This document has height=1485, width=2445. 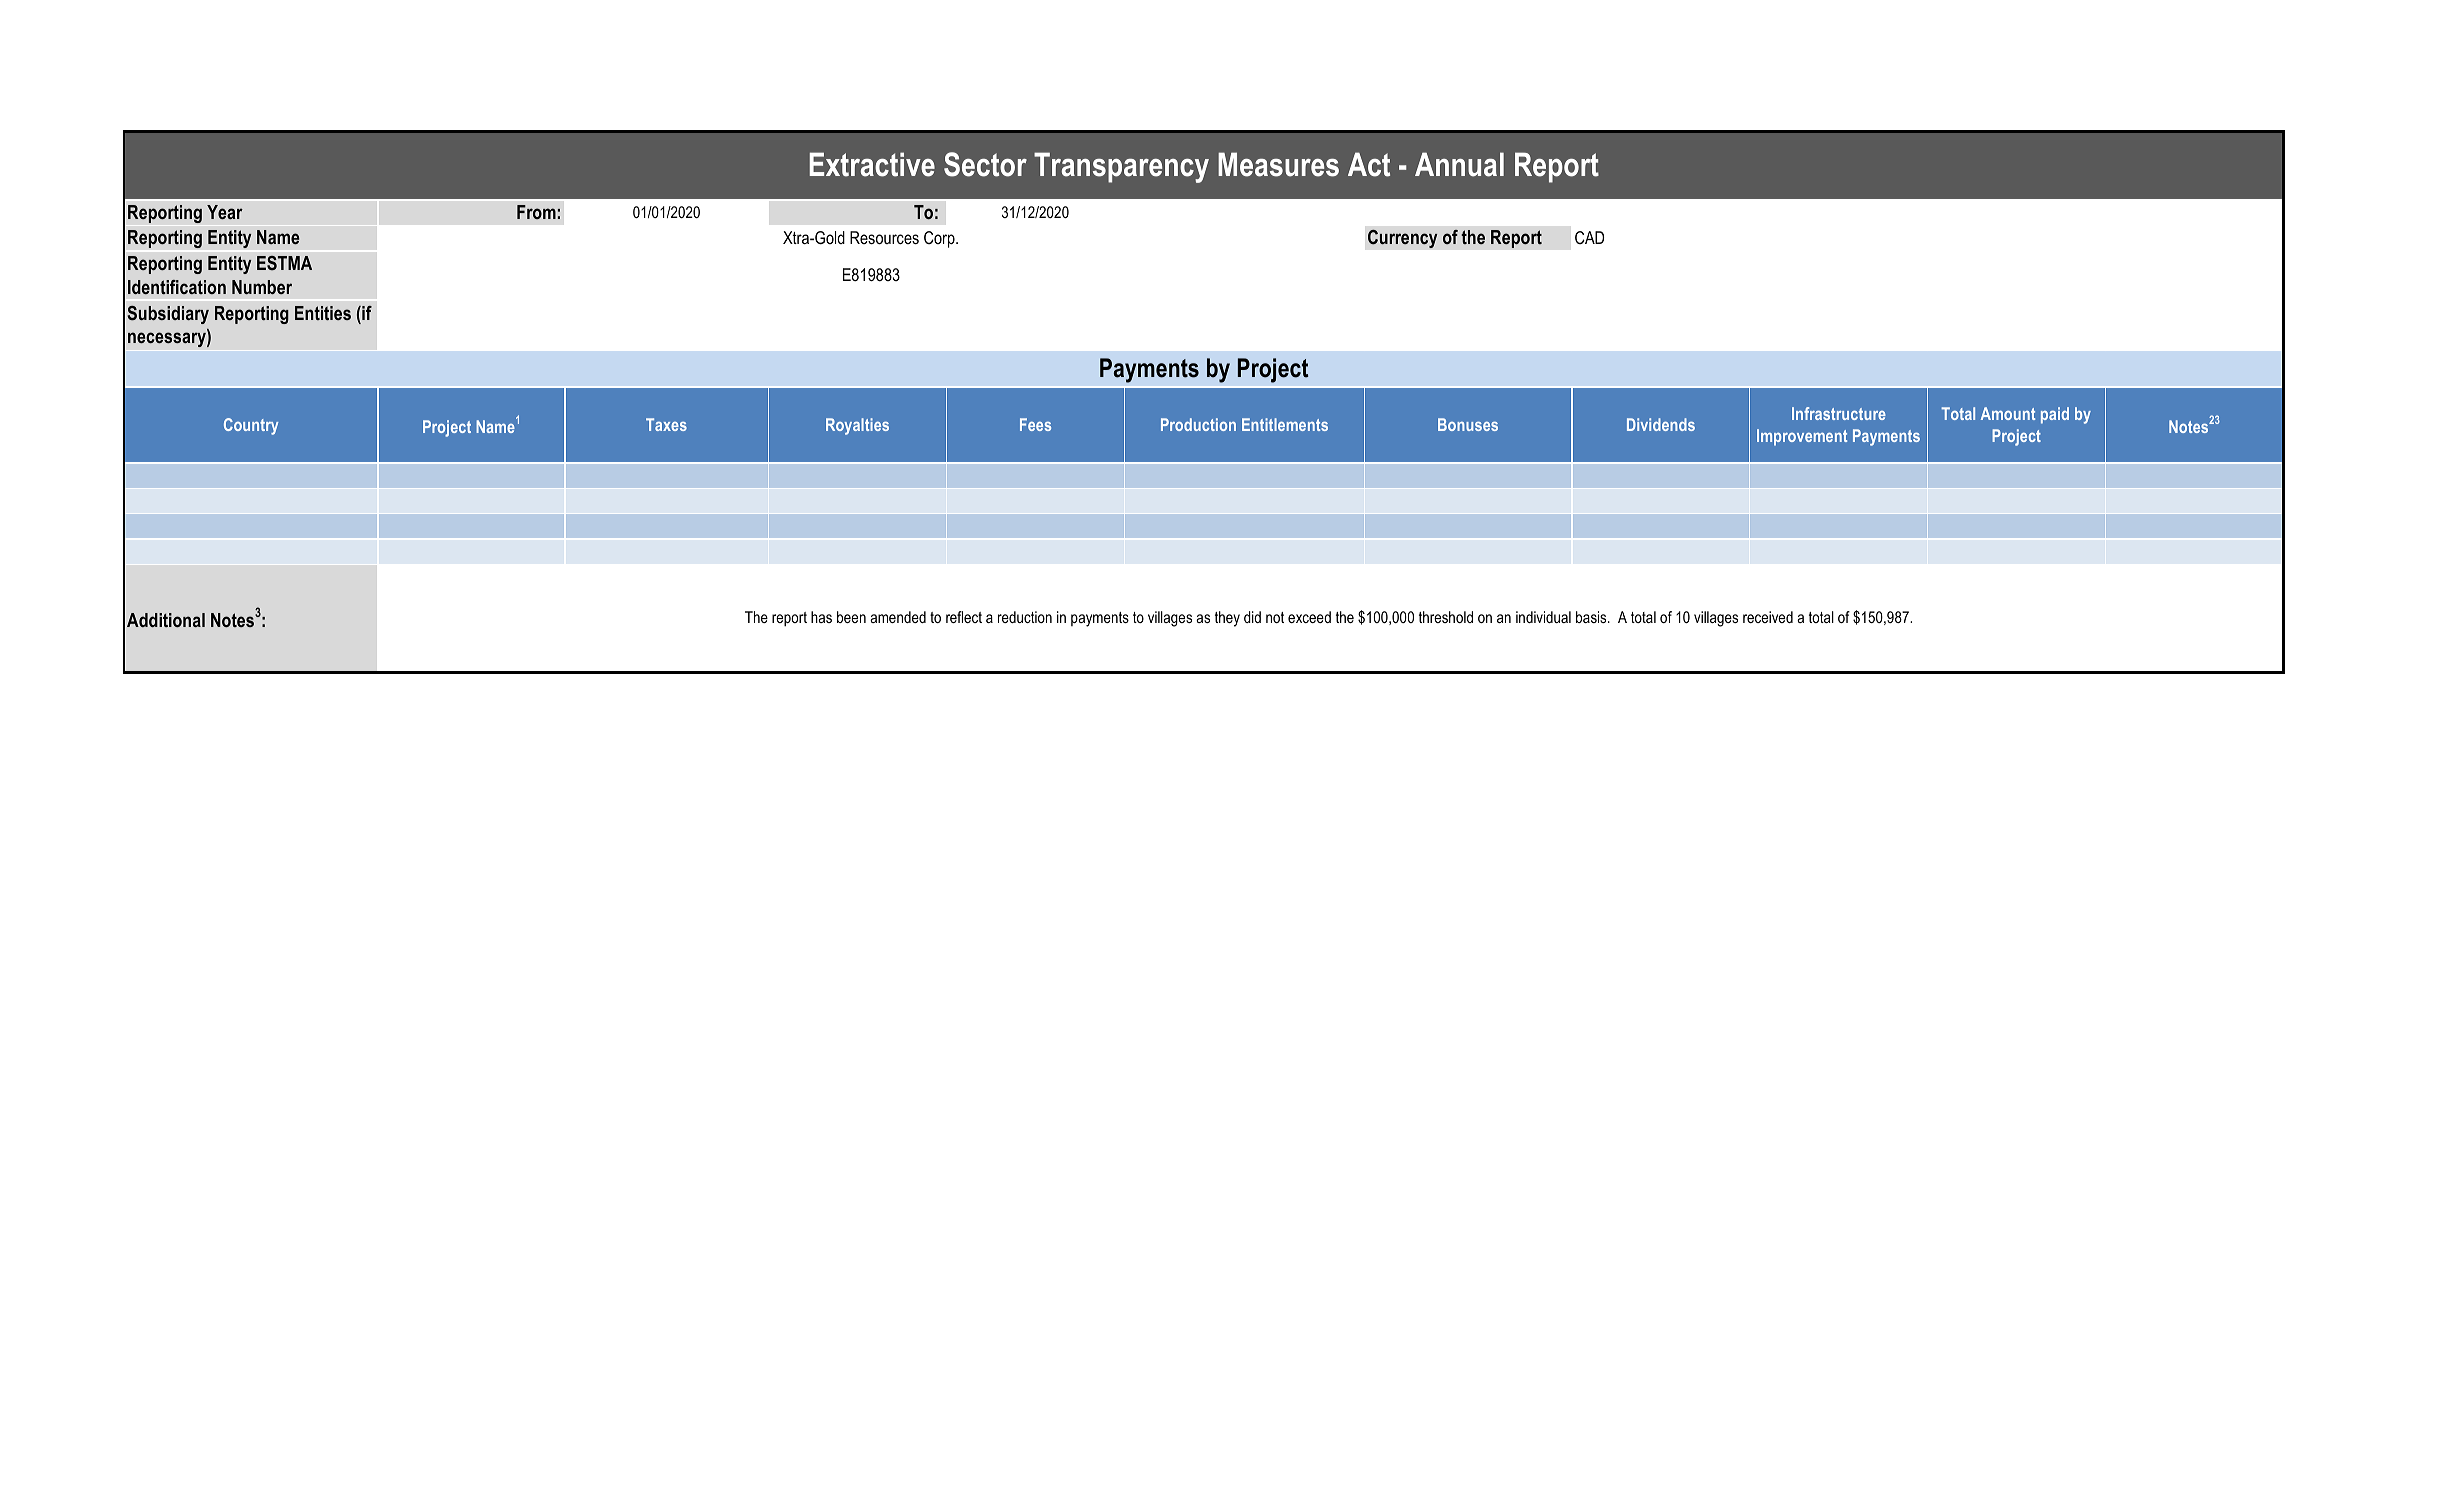 I want to click on Number, so click(x=262, y=287).
